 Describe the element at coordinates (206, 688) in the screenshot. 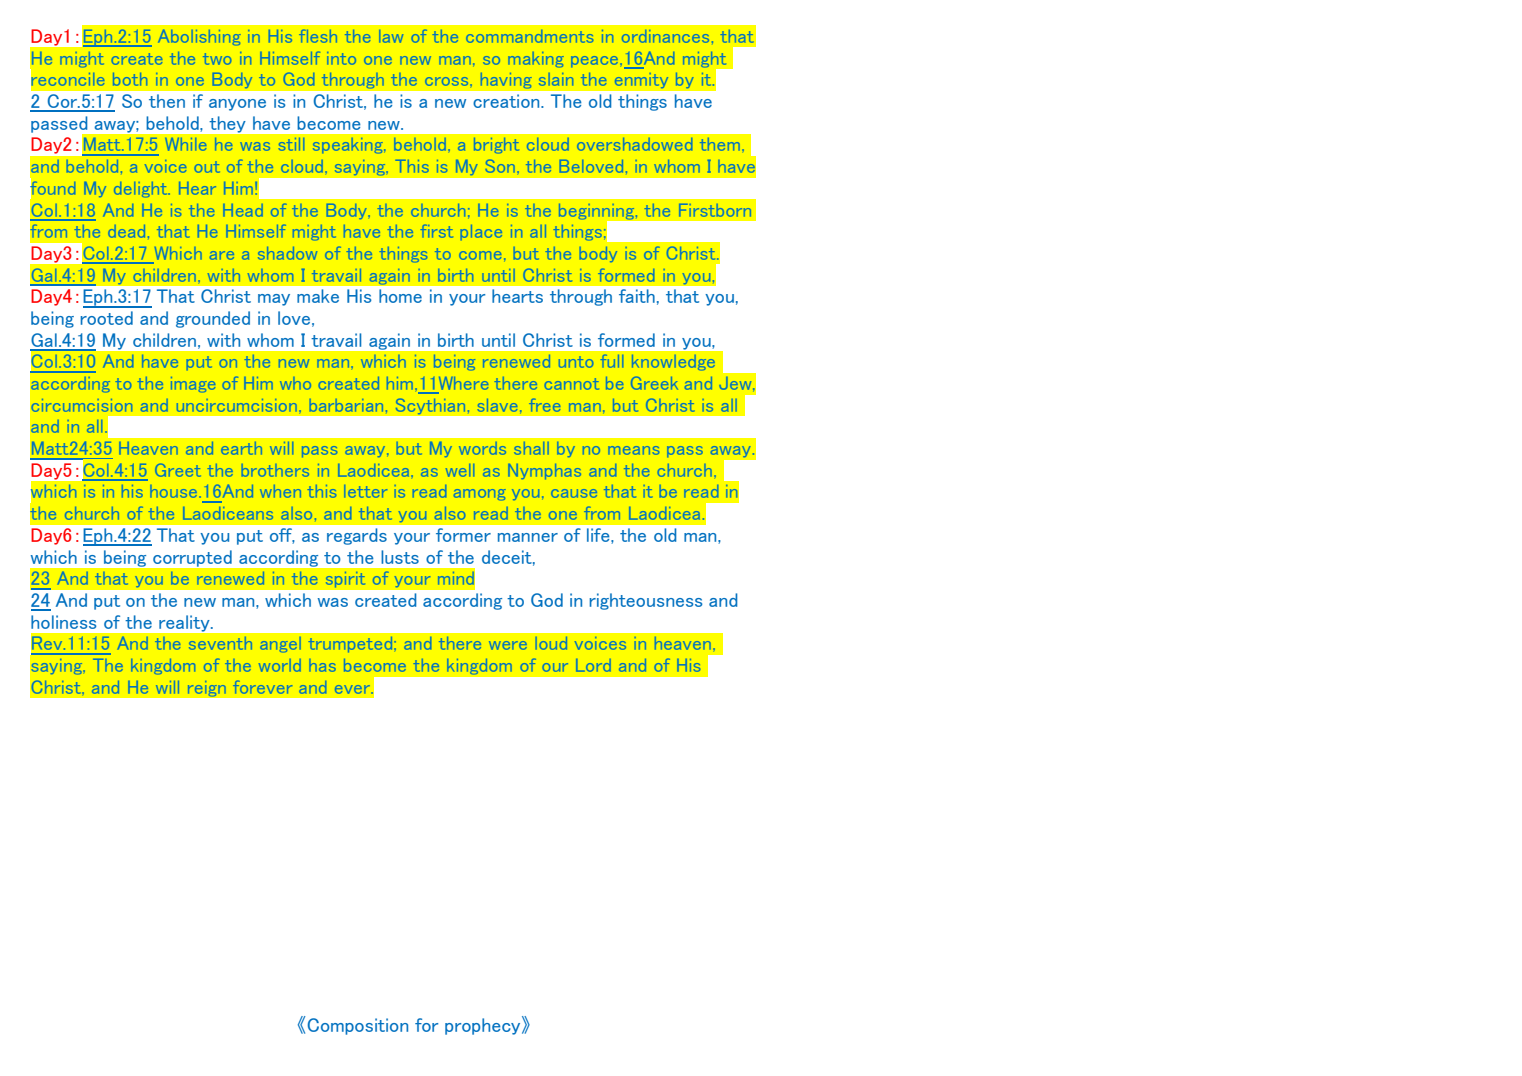

I see `reign` at that location.
